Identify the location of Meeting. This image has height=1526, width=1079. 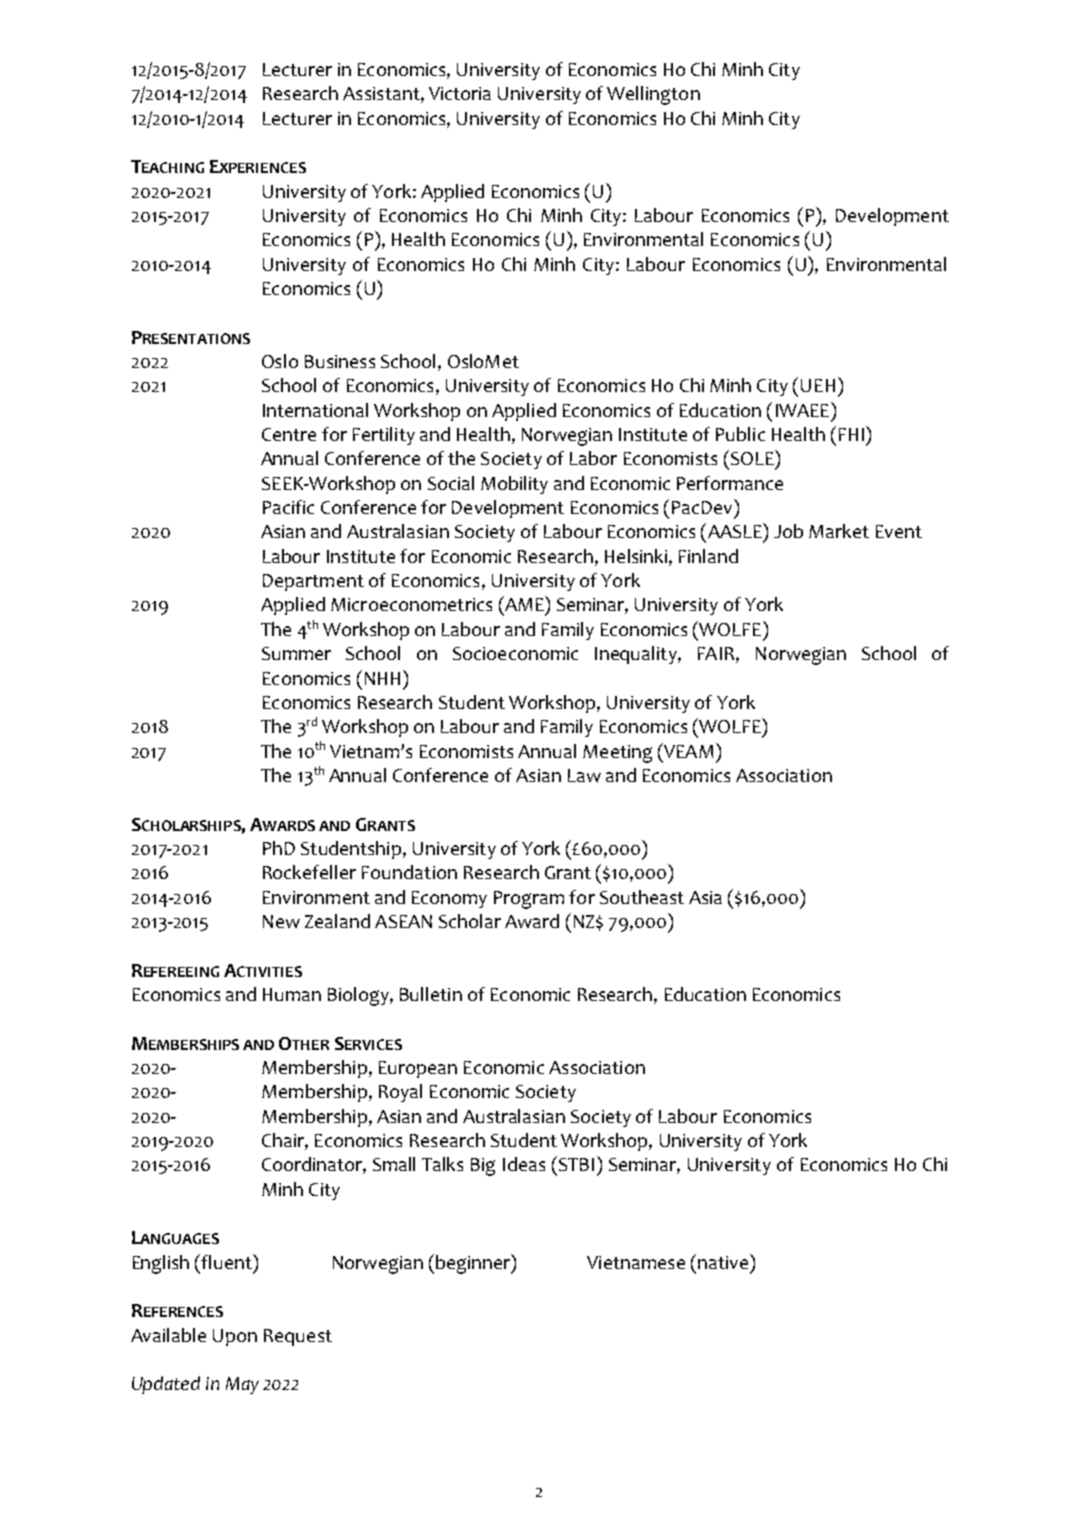
(617, 754).
